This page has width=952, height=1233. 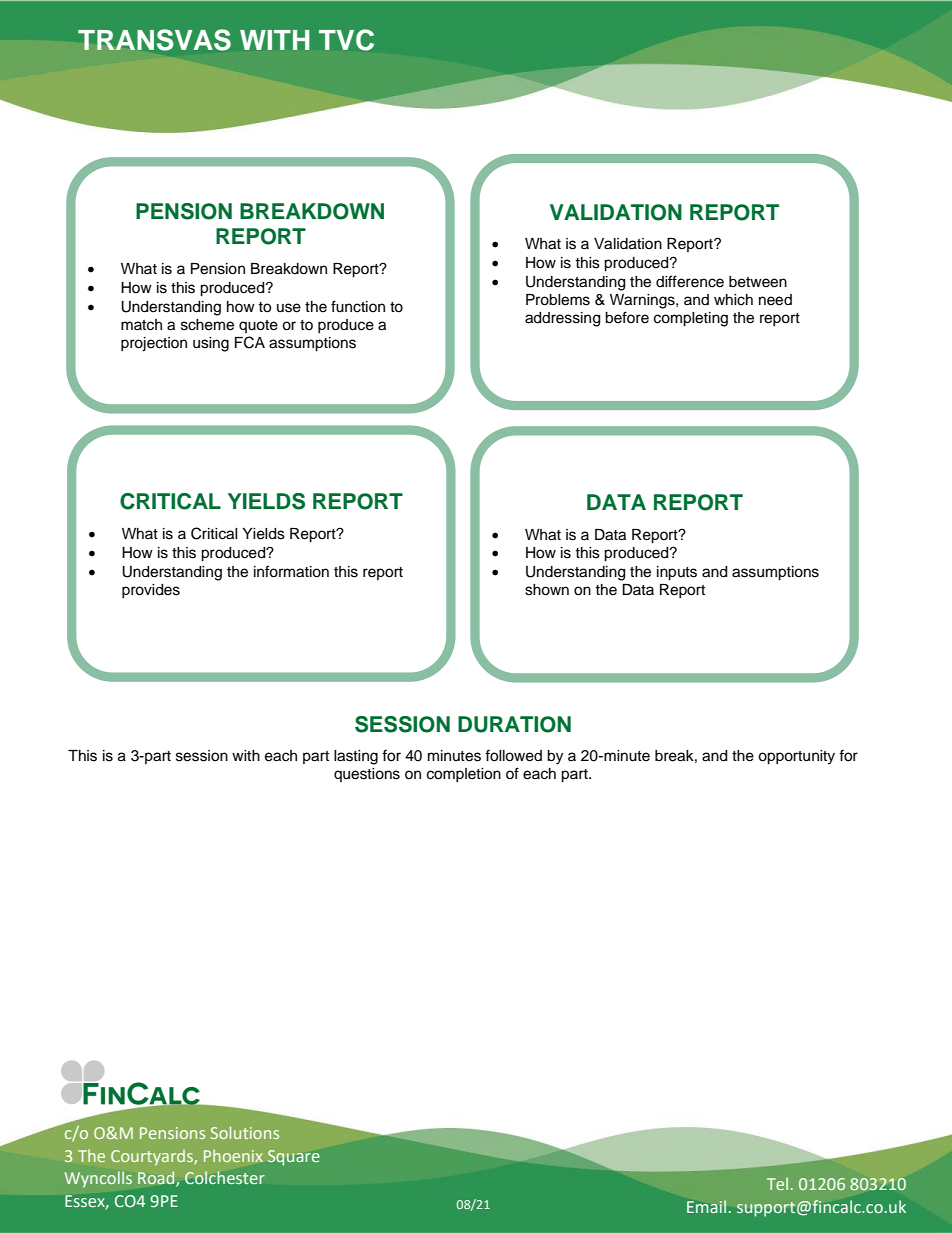 What do you see at coordinates (690, 281) in the page?
I see `difference` at bounding box center [690, 281].
